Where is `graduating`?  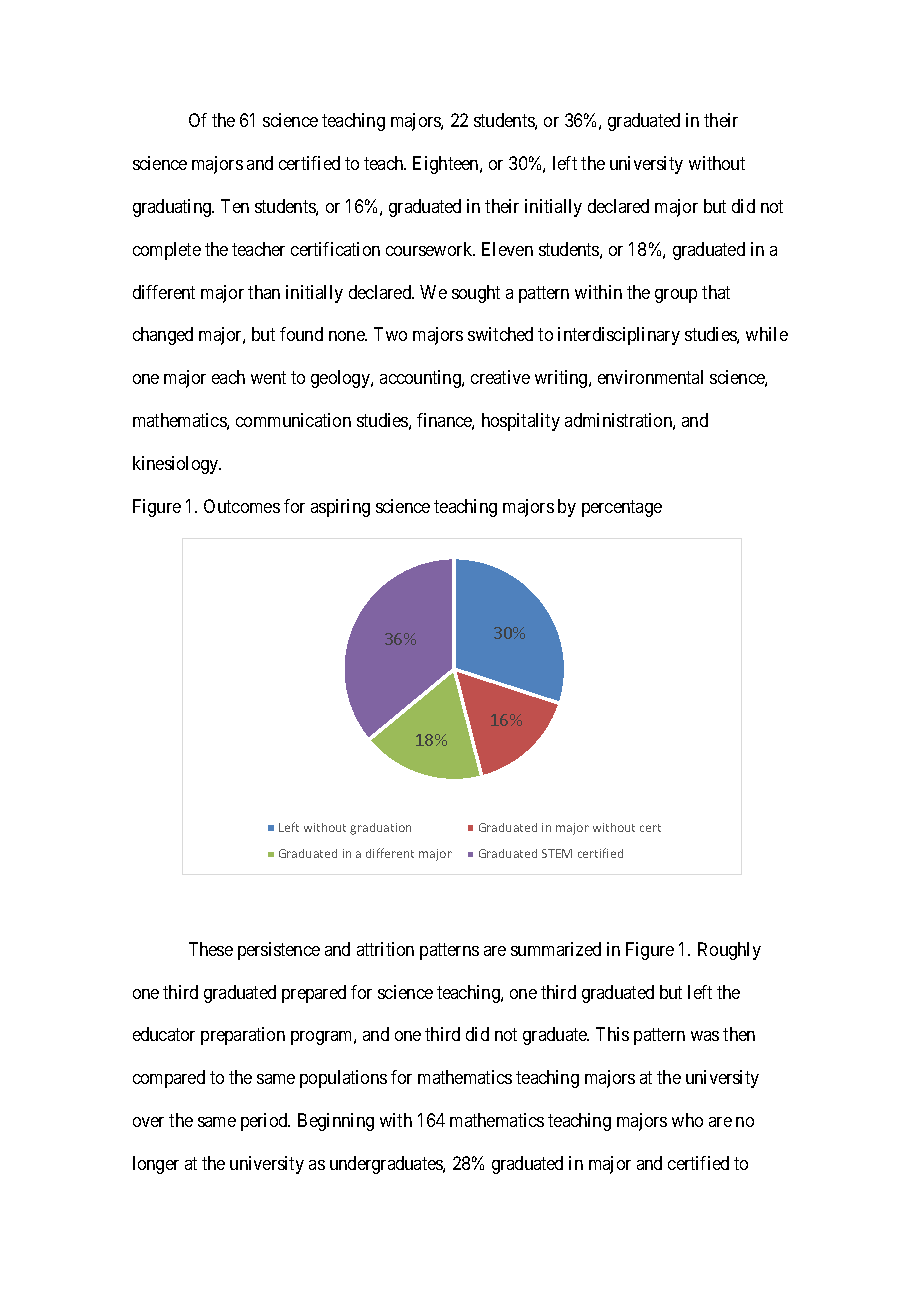
graduating is located at coordinates (173, 208).
